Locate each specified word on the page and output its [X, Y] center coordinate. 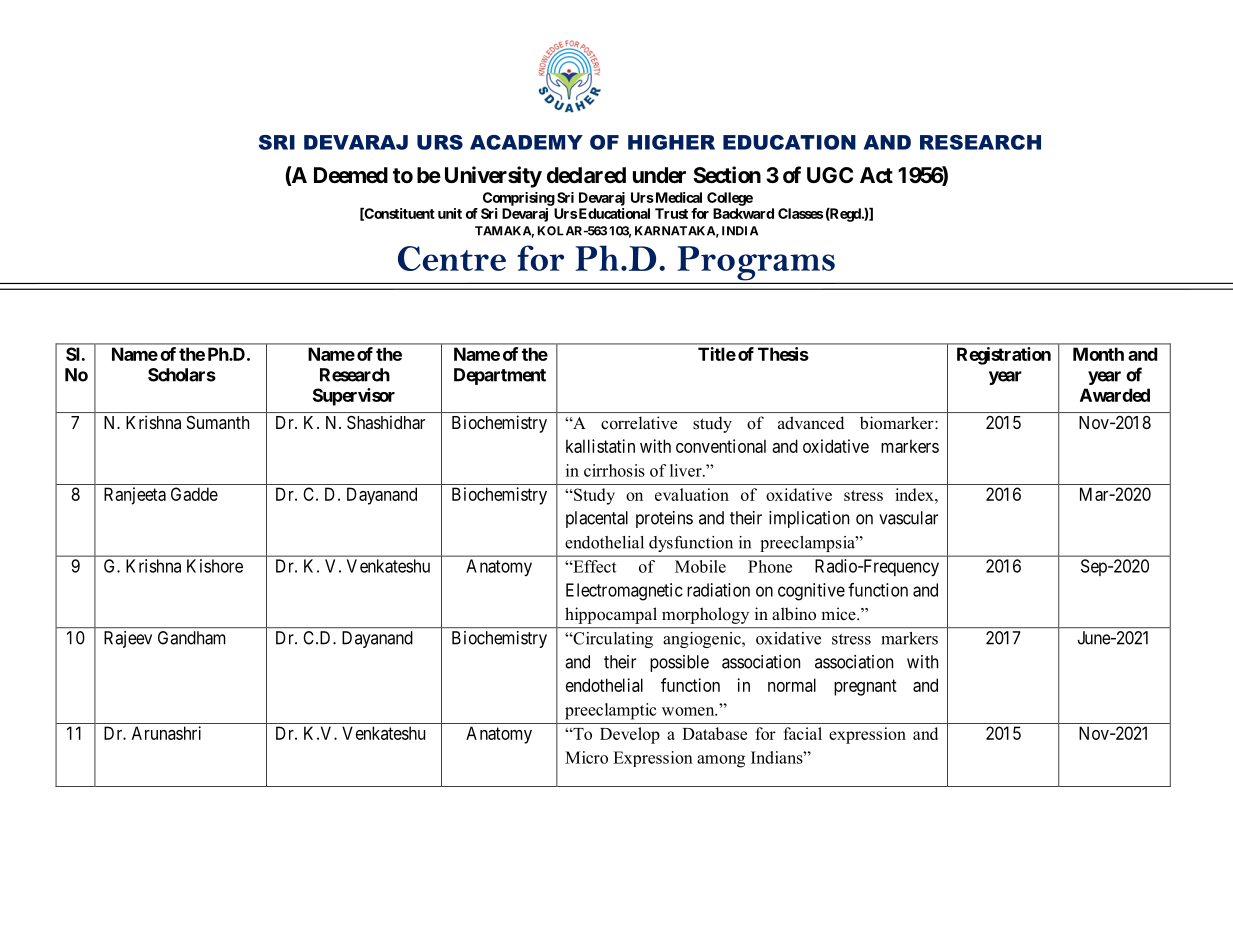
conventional [721, 446]
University [493, 177]
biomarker [898, 422]
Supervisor [354, 397]
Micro [586, 757]
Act [876, 175]
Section [727, 175]
